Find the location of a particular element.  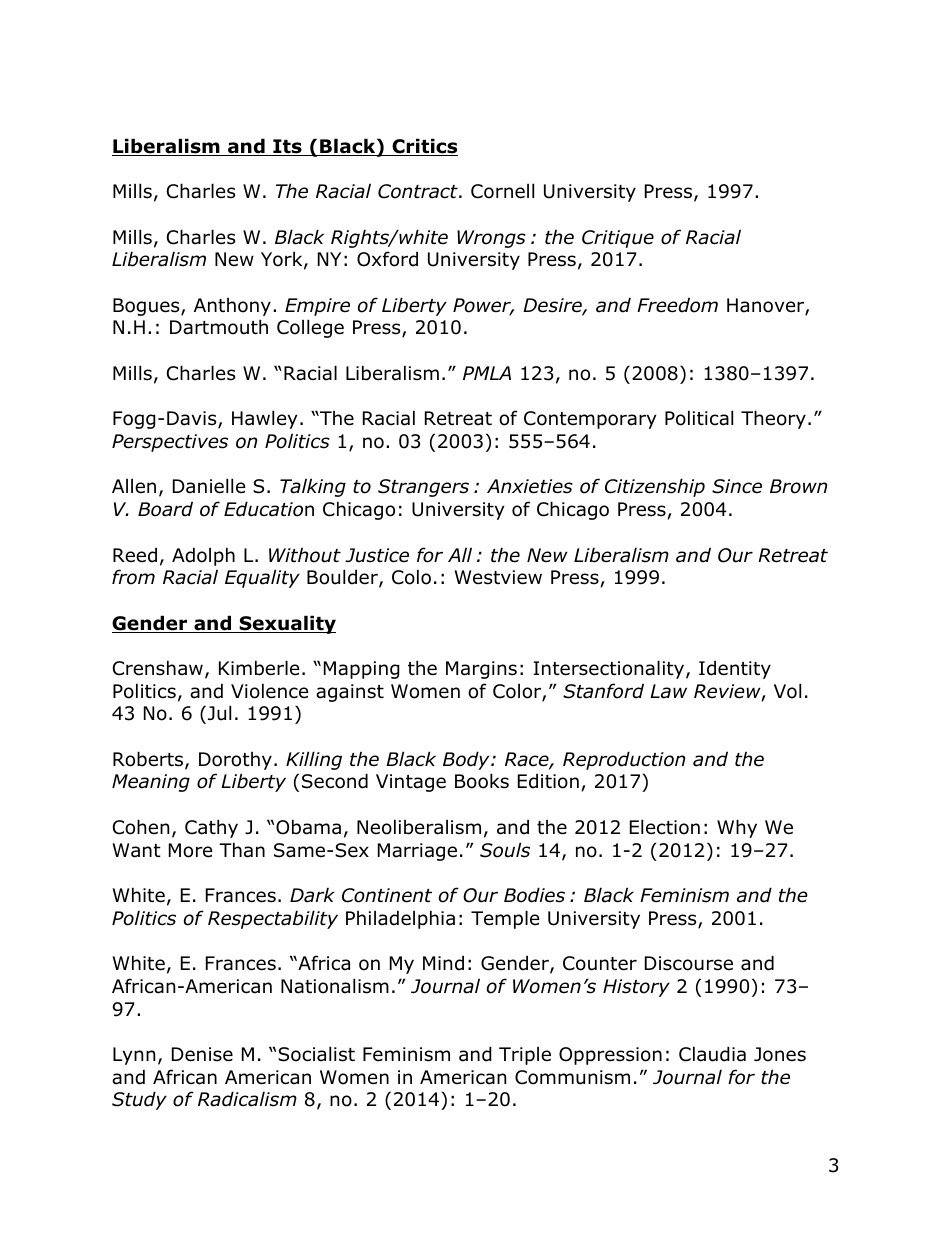

Strangers is located at coordinates (423, 488).
